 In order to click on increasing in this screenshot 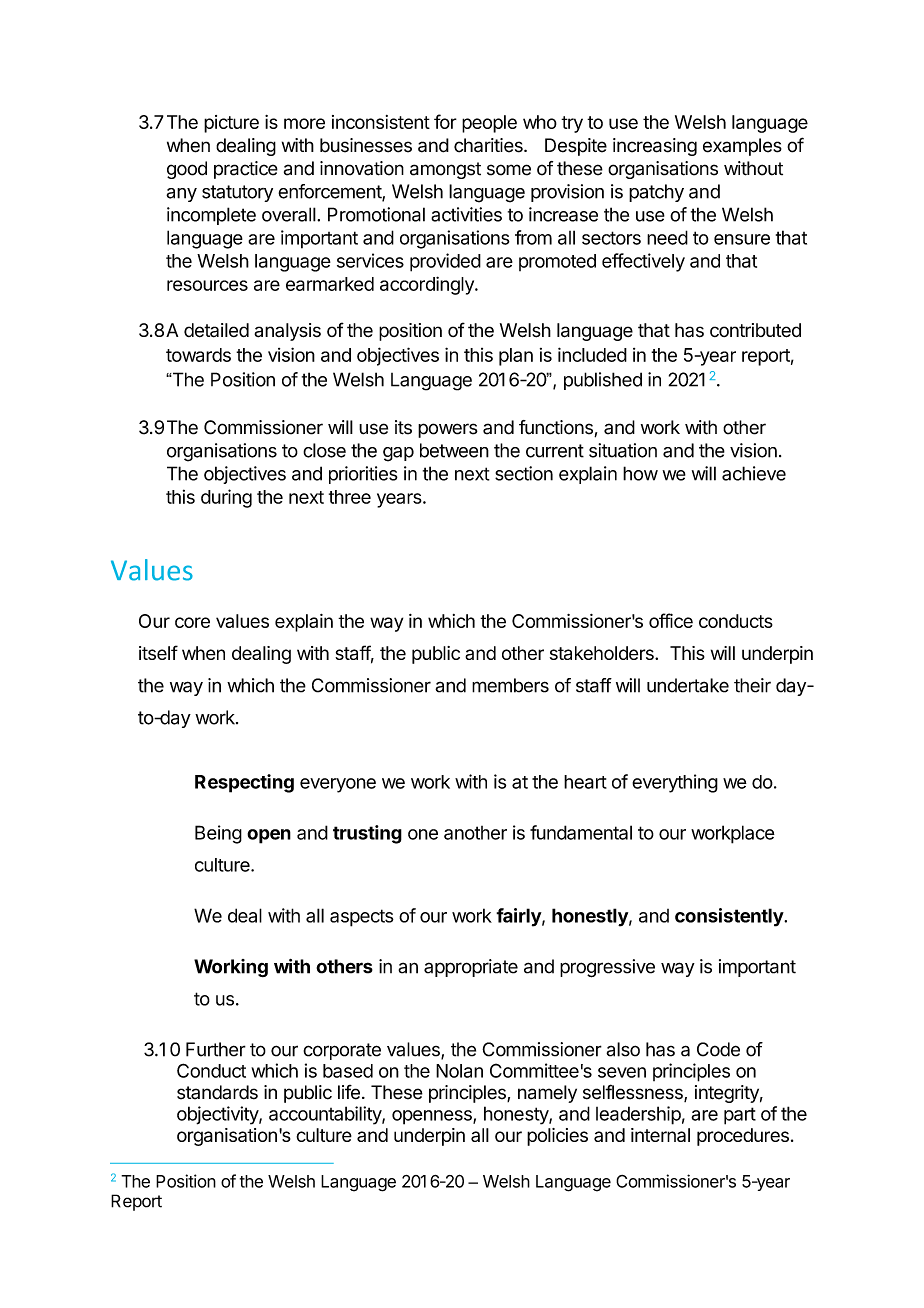, I will do `click(655, 147)`.
